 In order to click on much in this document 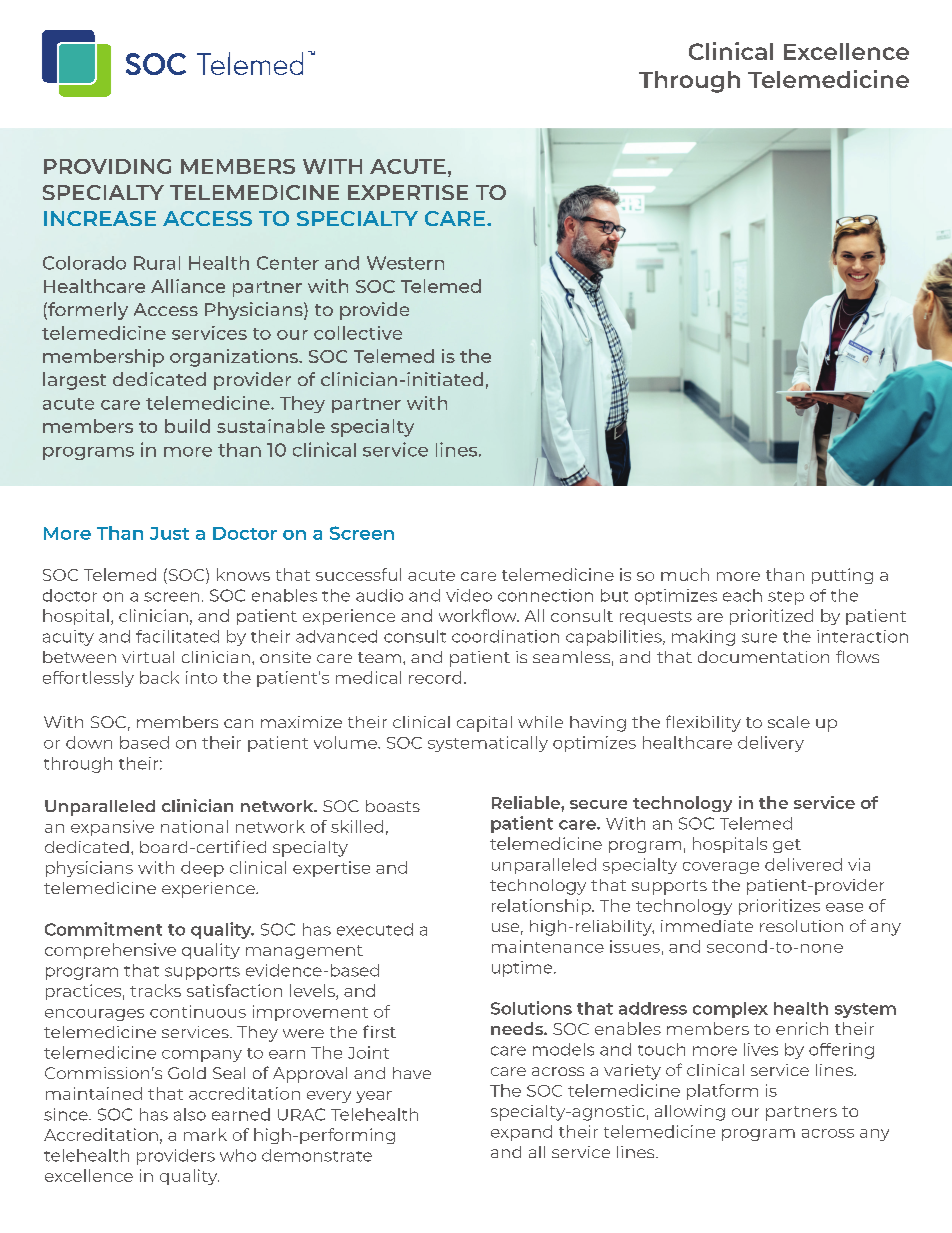, I will do `click(685, 574)`.
